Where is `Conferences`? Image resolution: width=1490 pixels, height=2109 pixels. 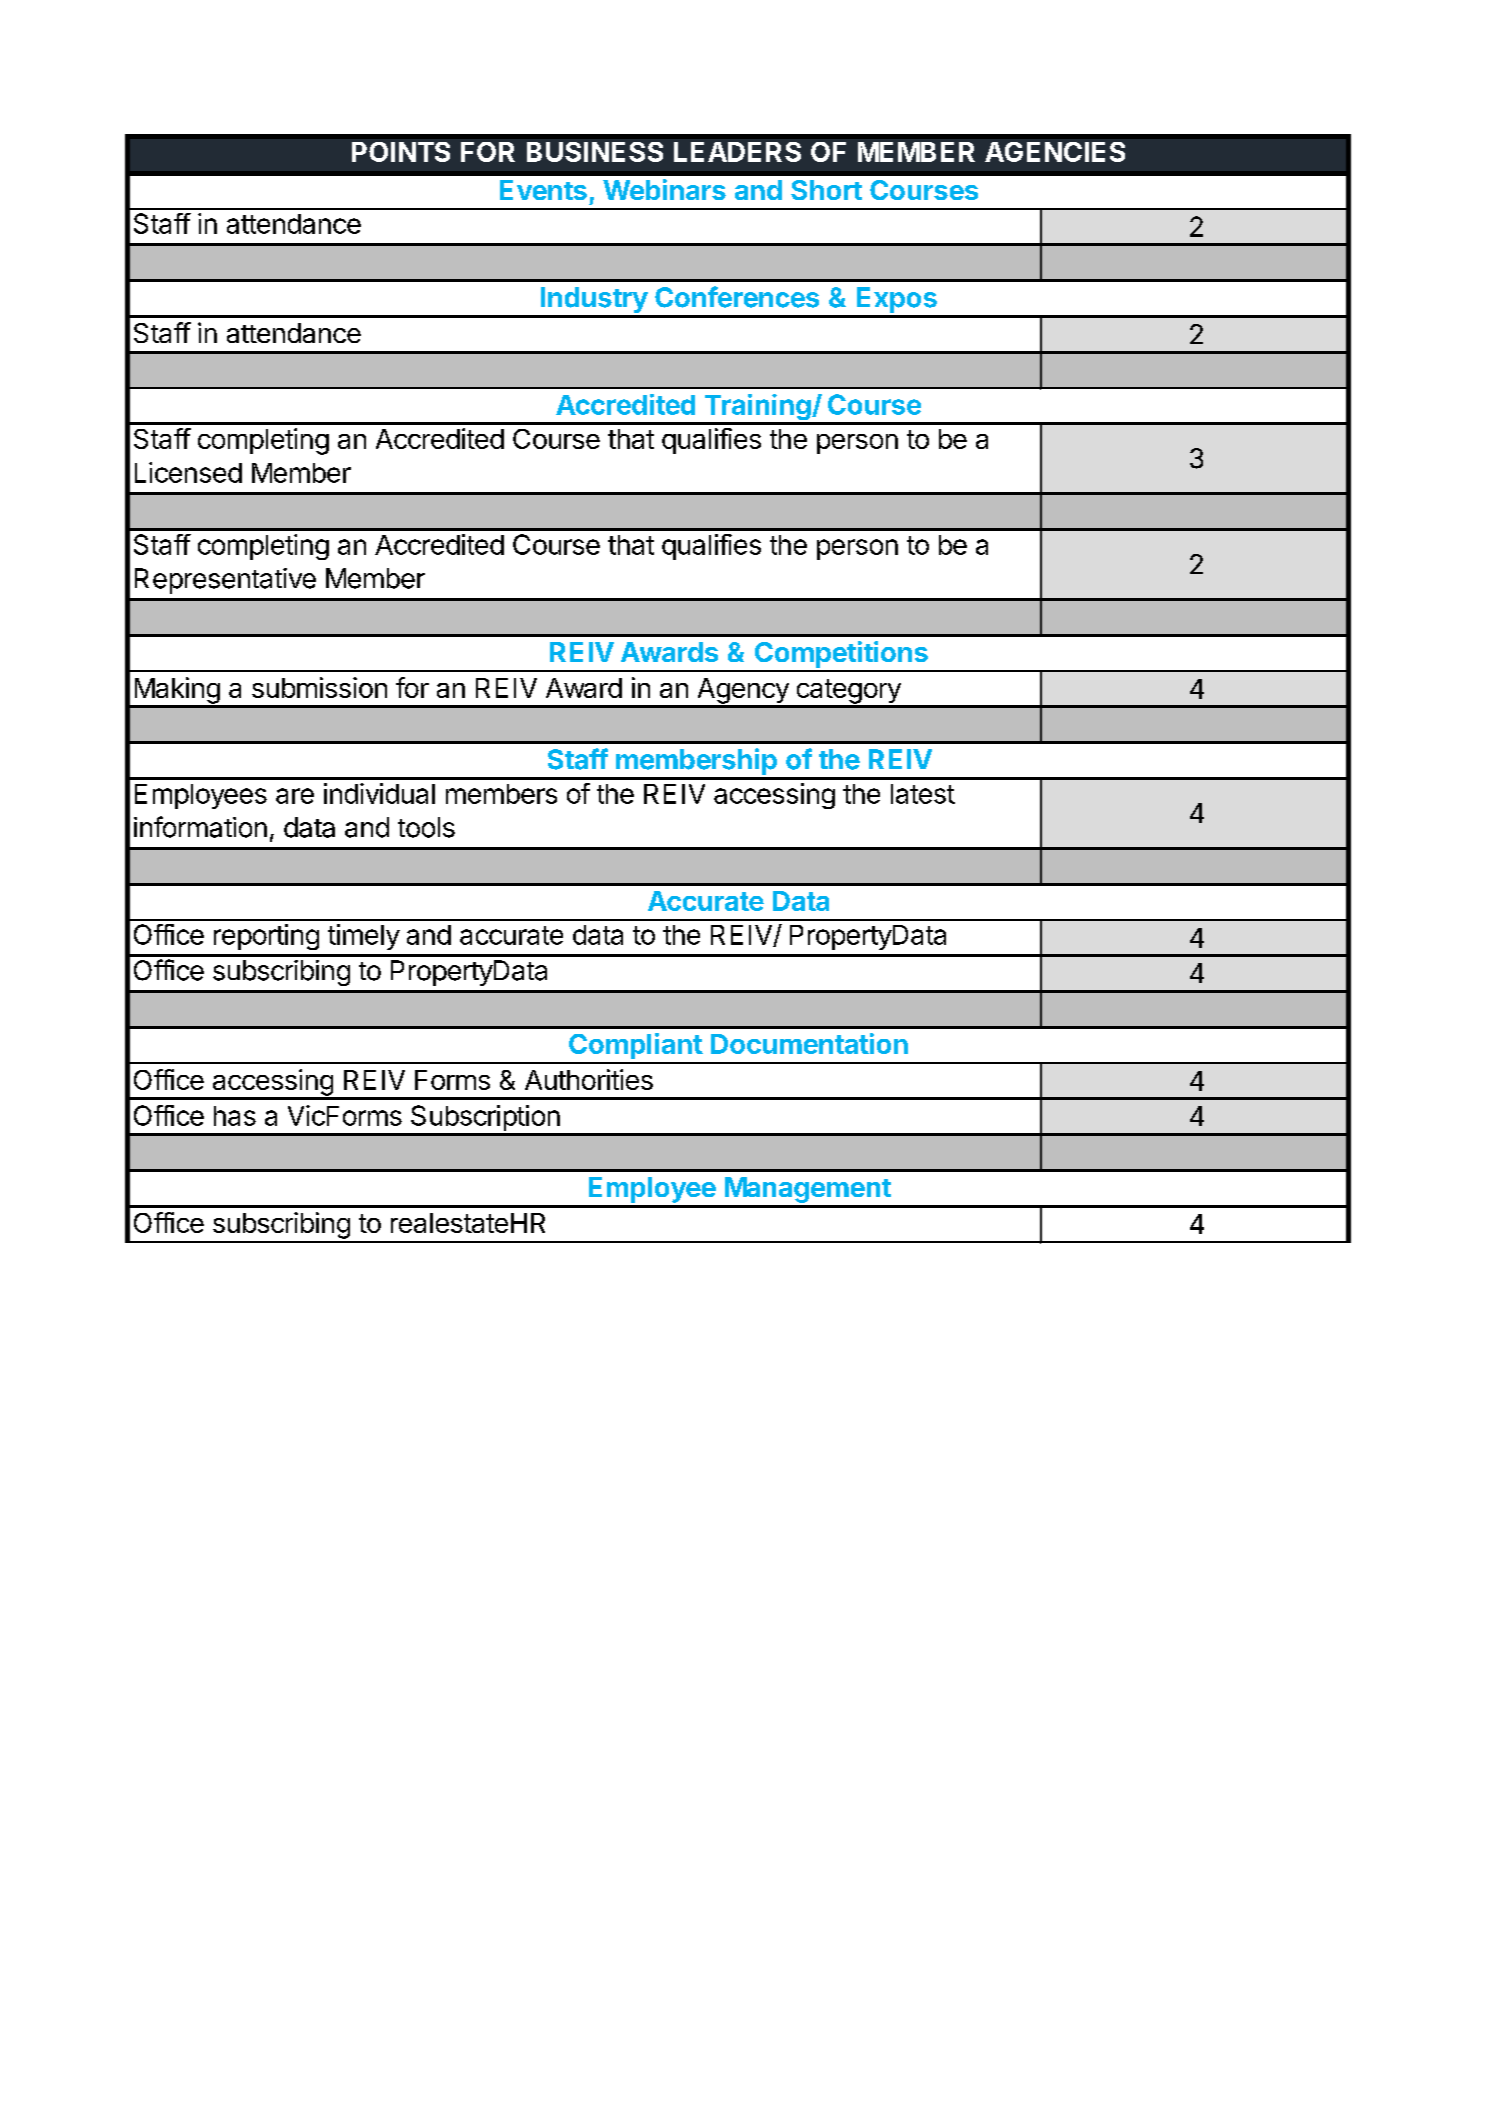 Conferences is located at coordinates (737, 297).
